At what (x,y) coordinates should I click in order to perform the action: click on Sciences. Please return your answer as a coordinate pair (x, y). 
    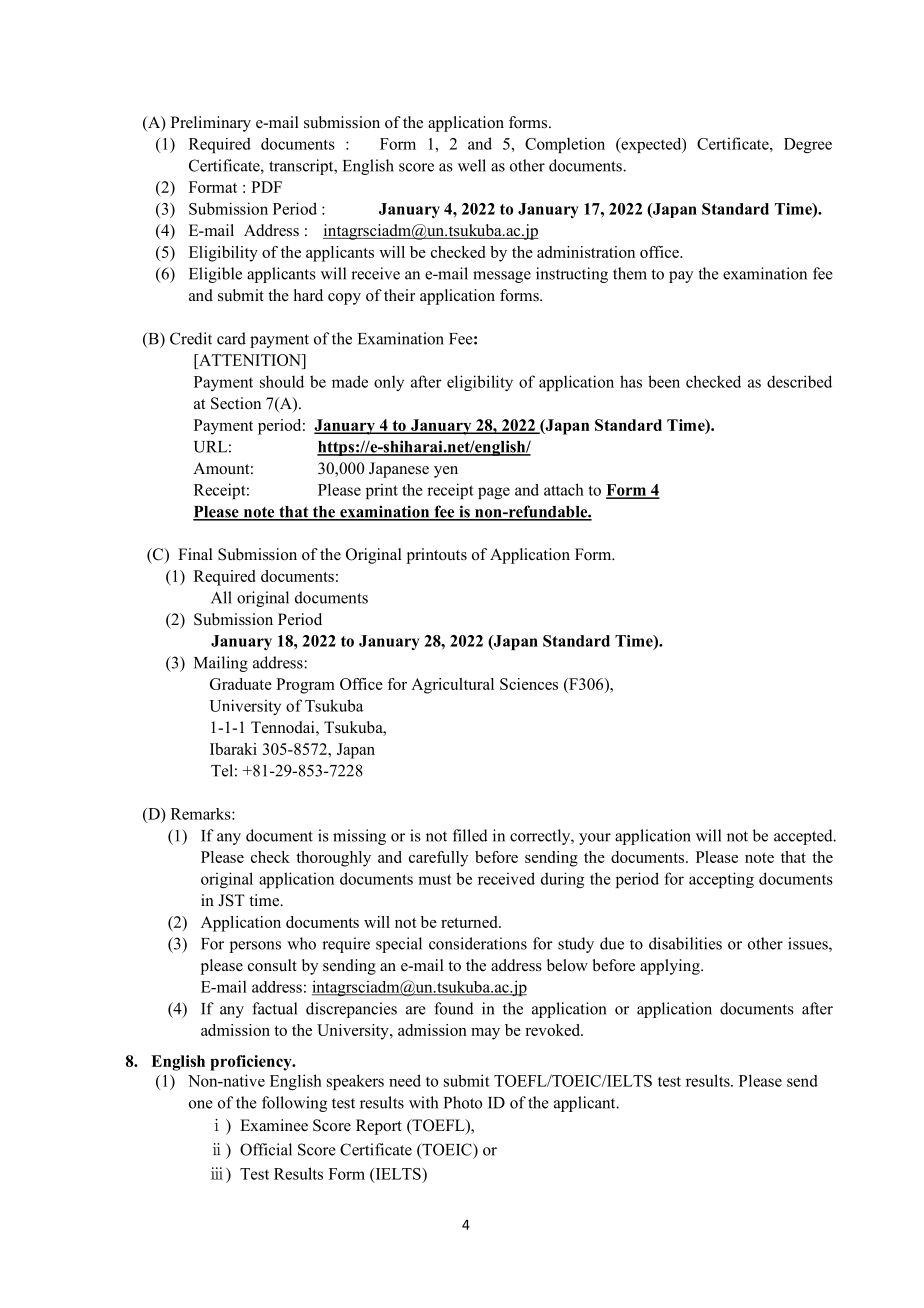
    Looking at the image, I should click on (529, 684).
